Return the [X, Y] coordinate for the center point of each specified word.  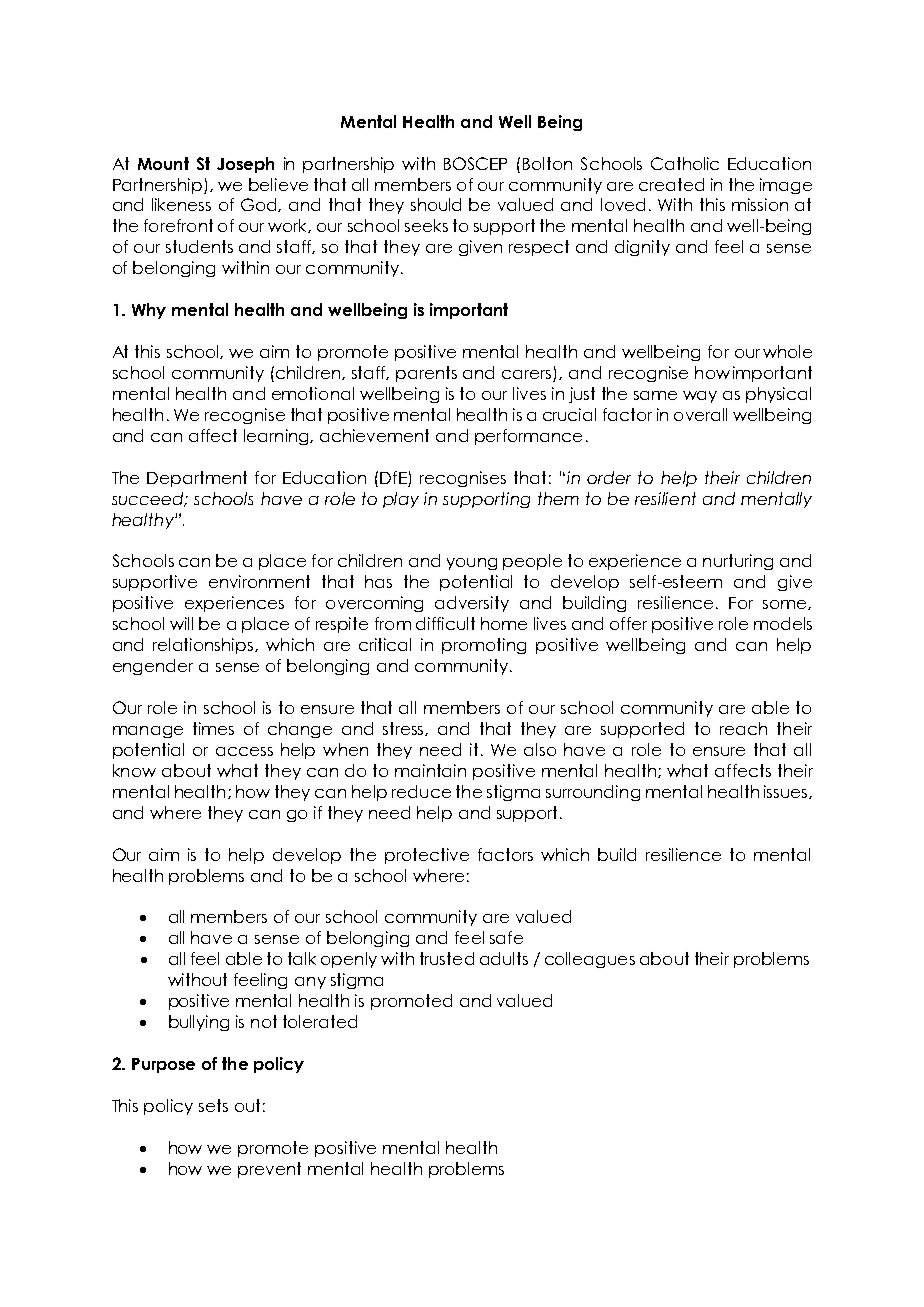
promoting [484, 646]
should [436, 204]
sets [213, 1105]
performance [528, 437]
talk [302, 958]
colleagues [590, 960]
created [671, 184]
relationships [204, 646]
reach [743, 728]
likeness [181, 204]
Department [197, 479]
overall [700, 414]
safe [506, 937]
